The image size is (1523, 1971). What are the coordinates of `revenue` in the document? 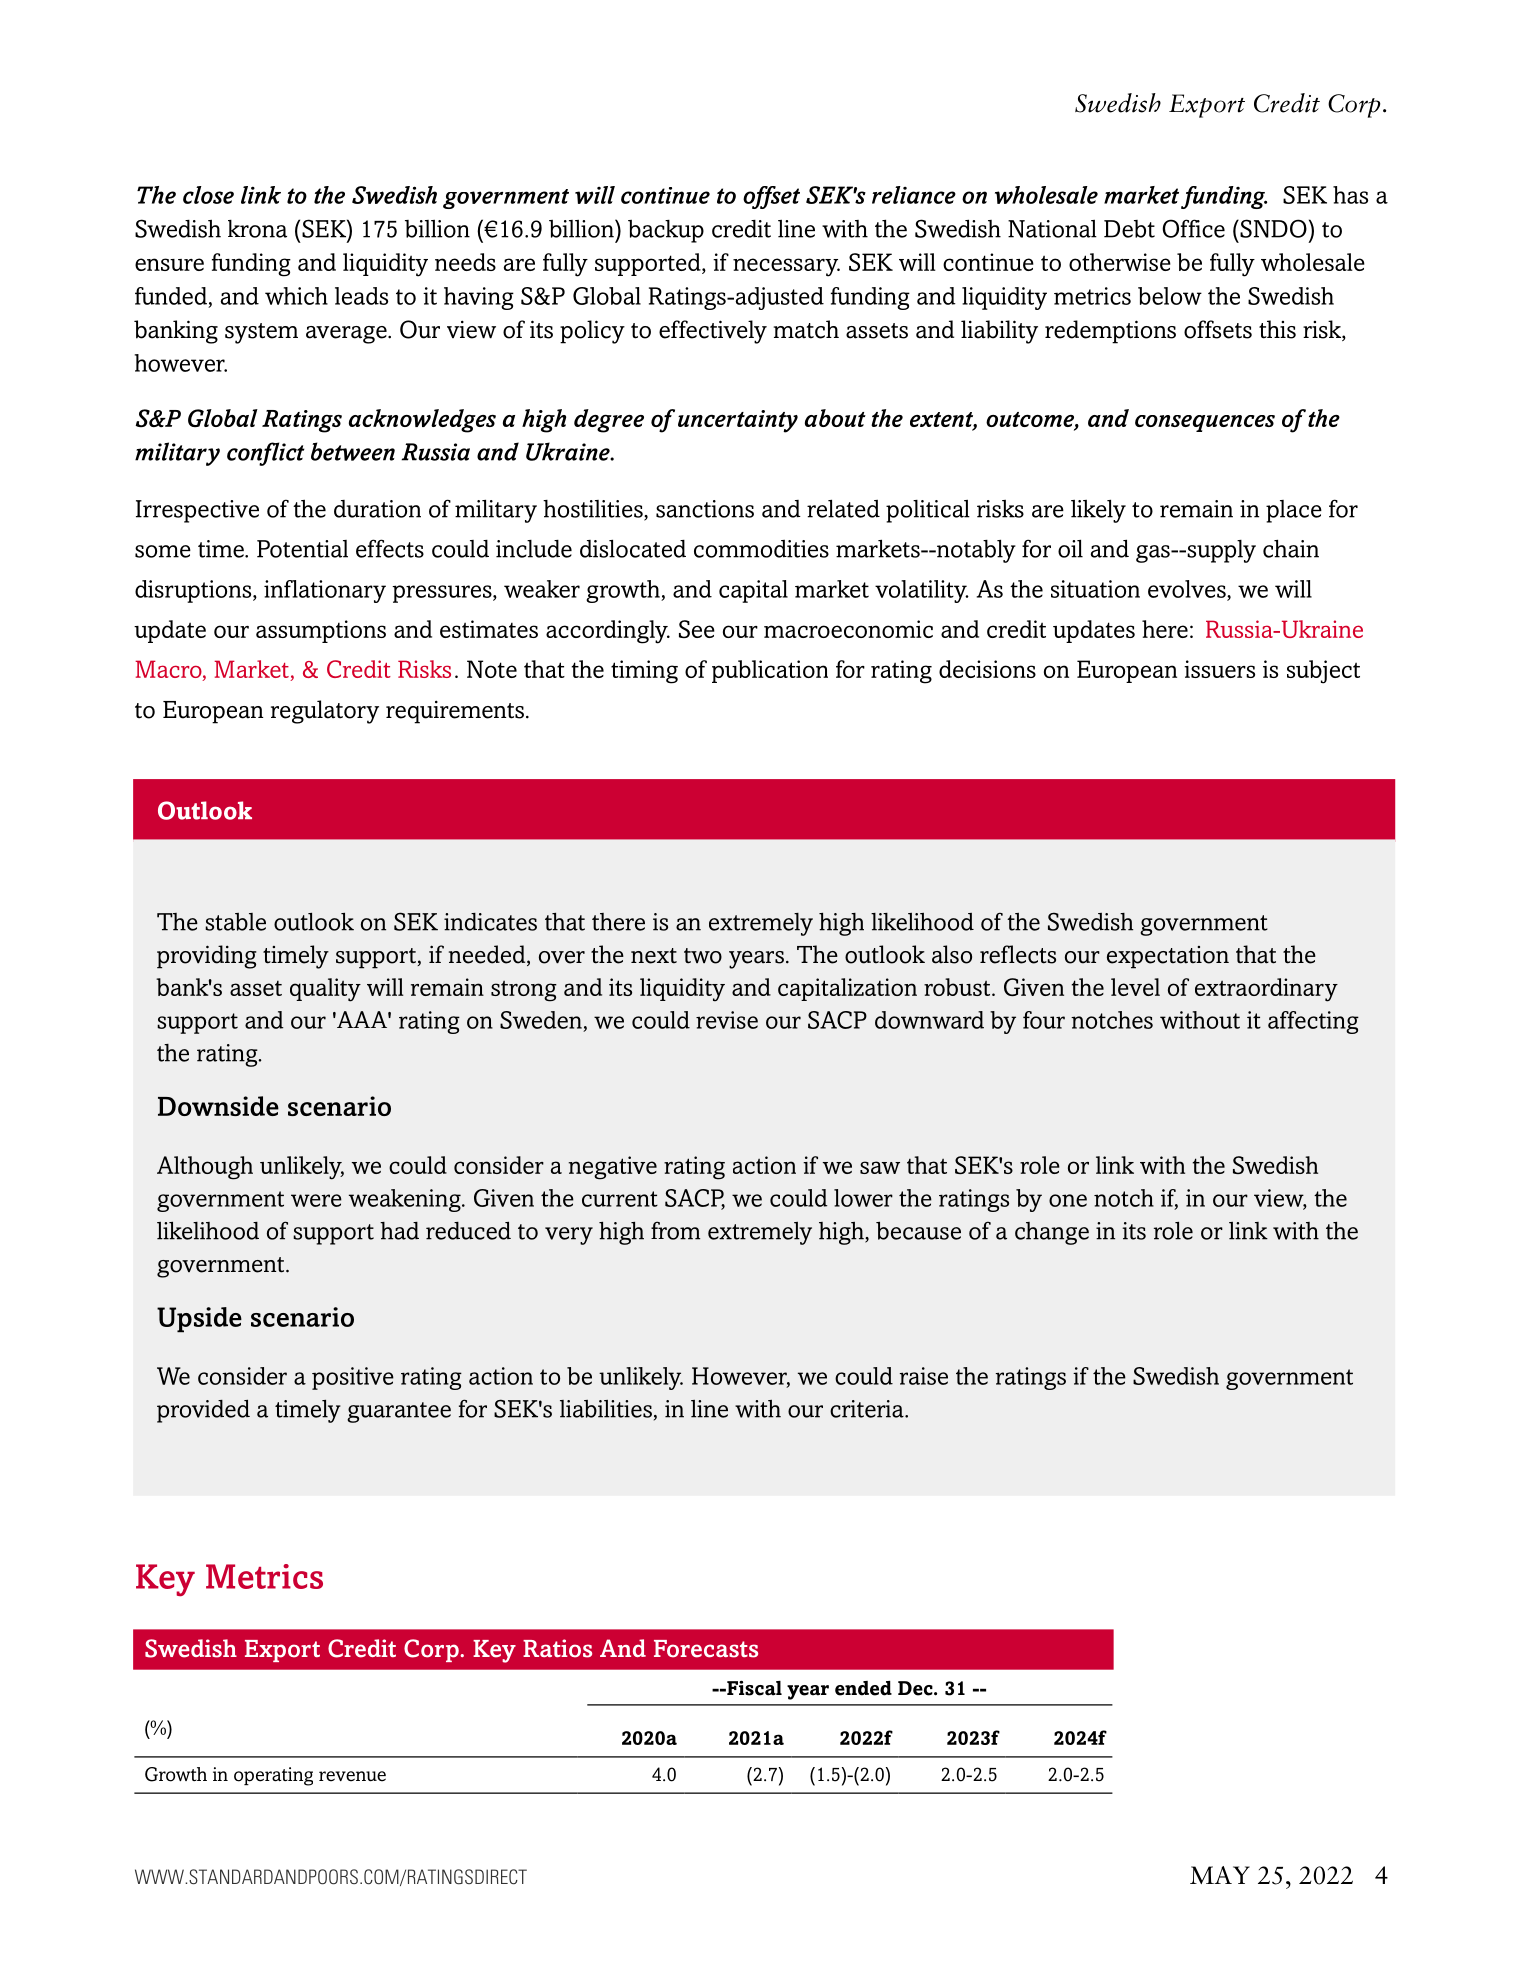 It's located at (352, 1776).
